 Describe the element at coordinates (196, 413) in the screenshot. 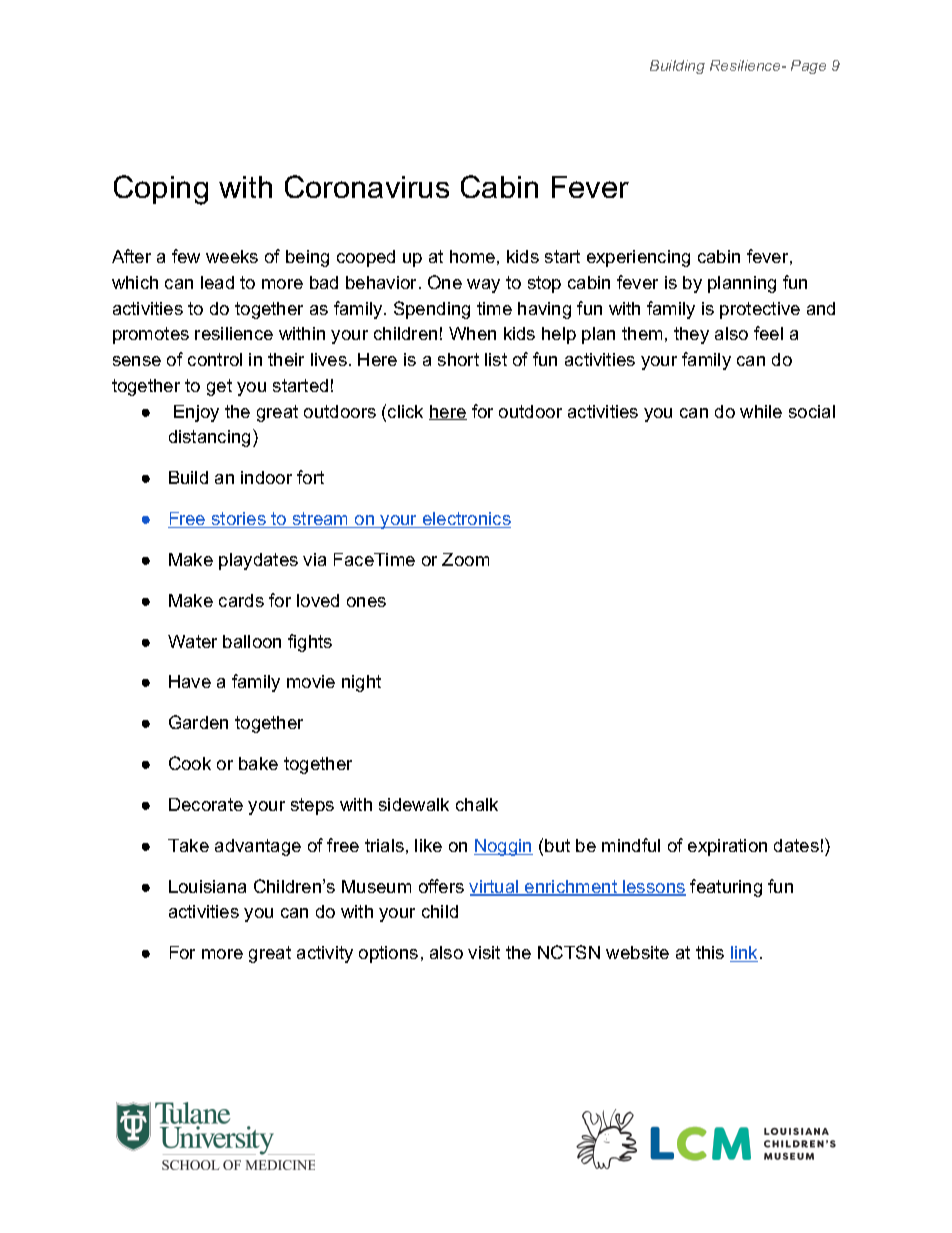

I see `Enjoy` at that location.
